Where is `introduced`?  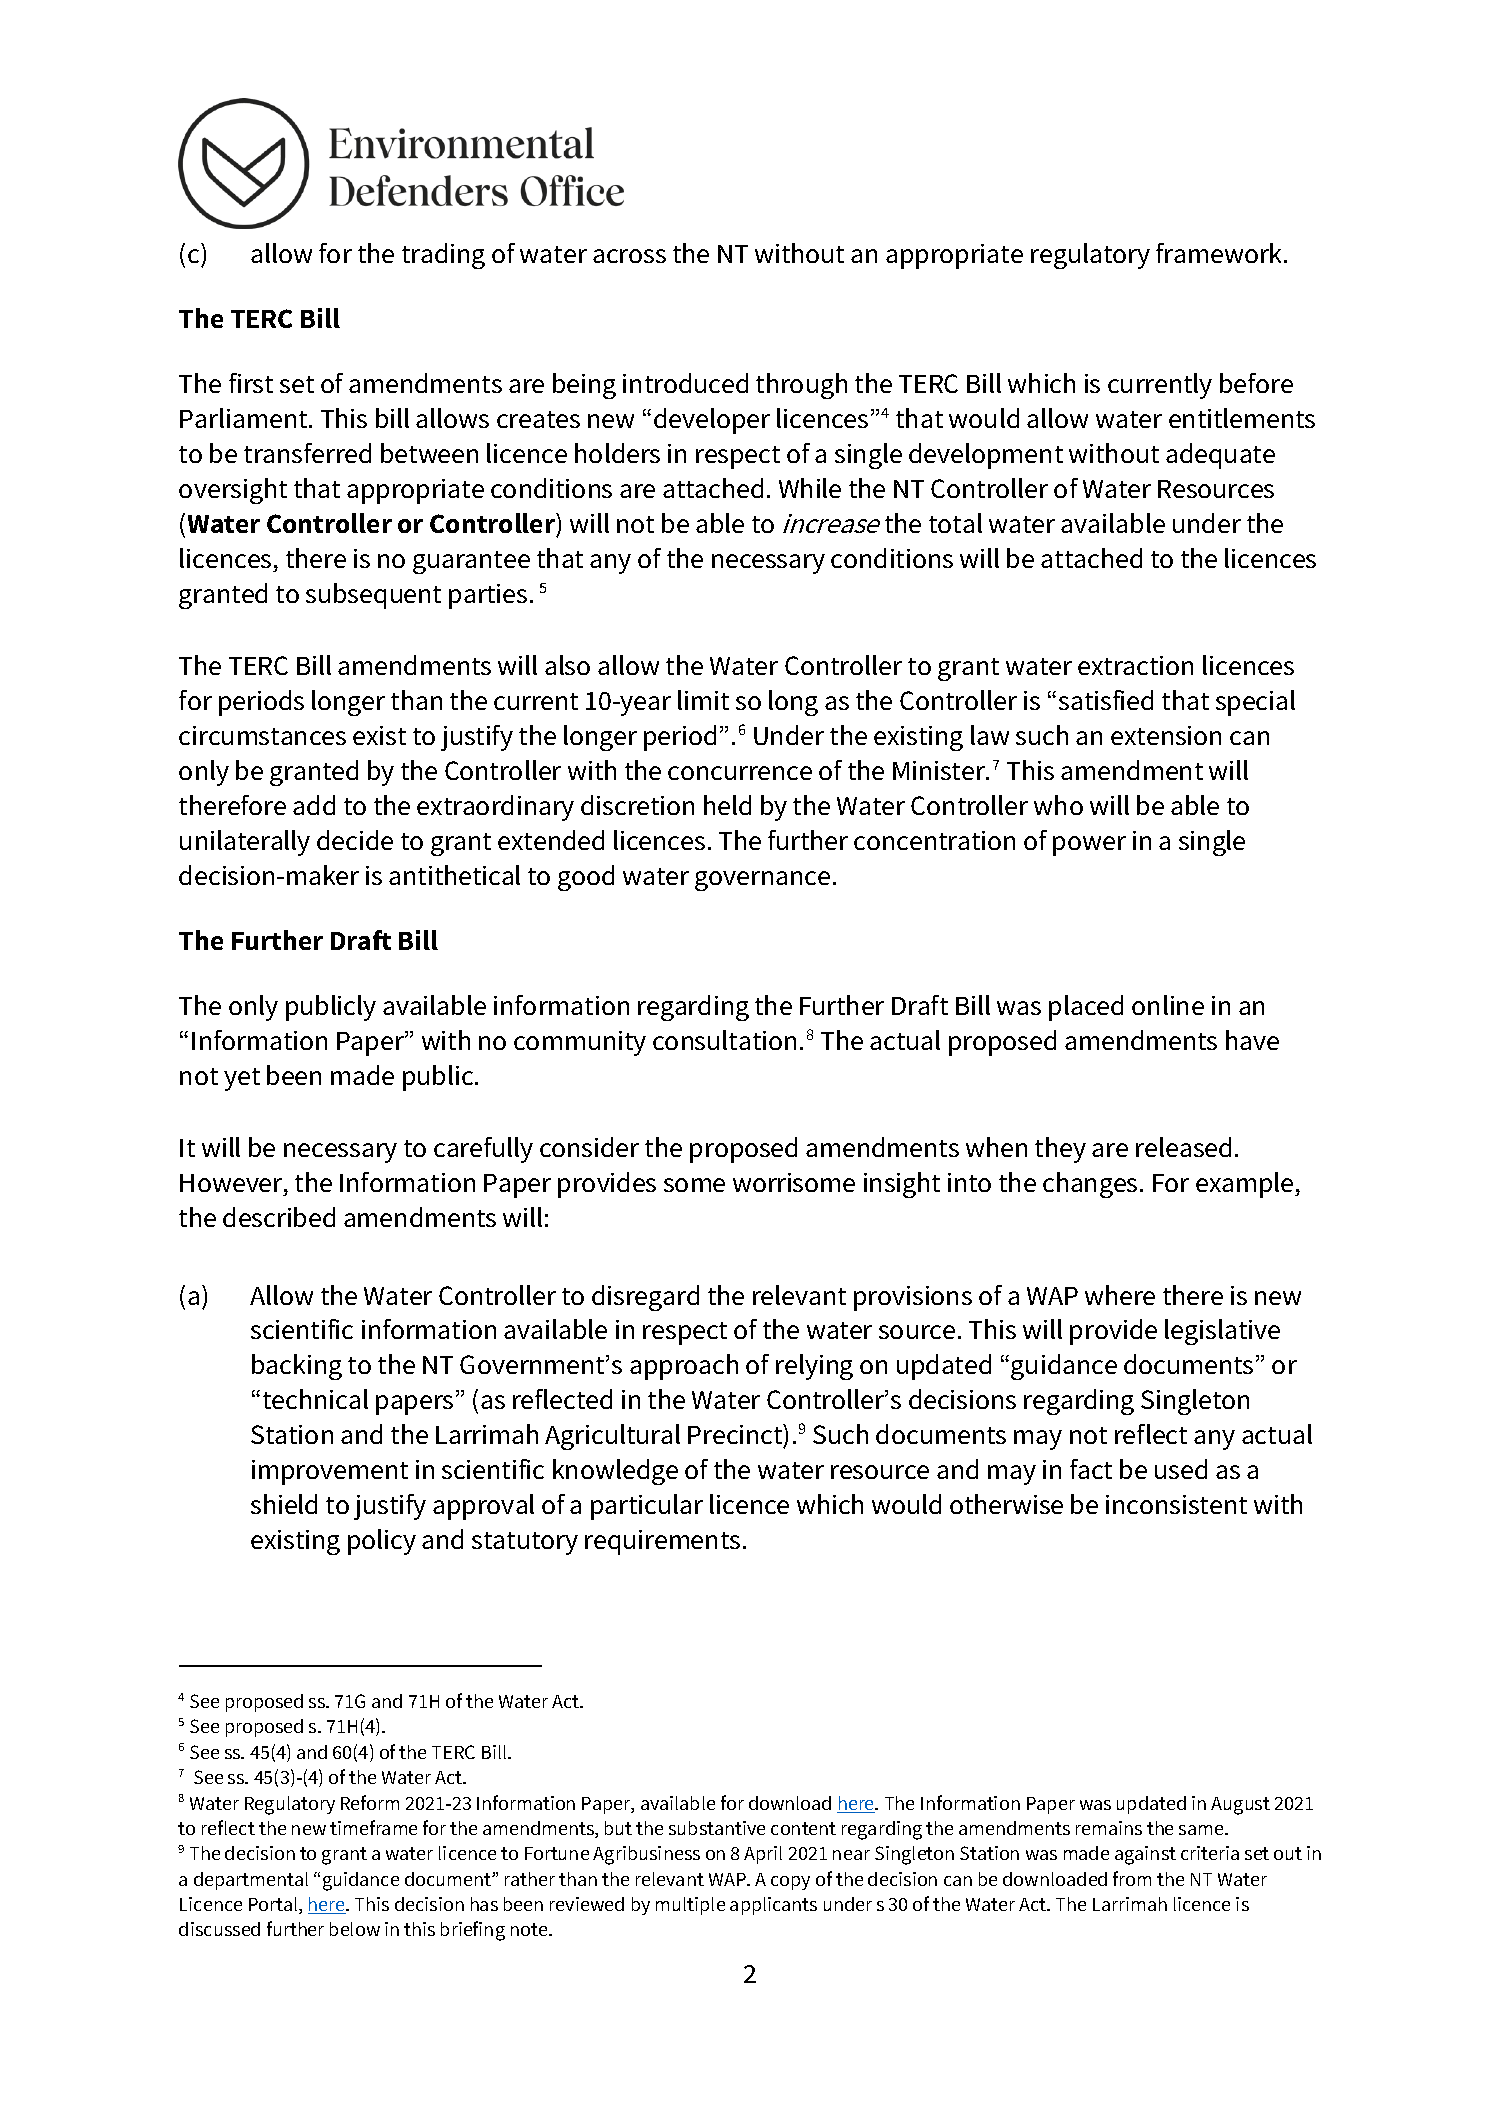
introduced is located at coordinates (685, 383).
